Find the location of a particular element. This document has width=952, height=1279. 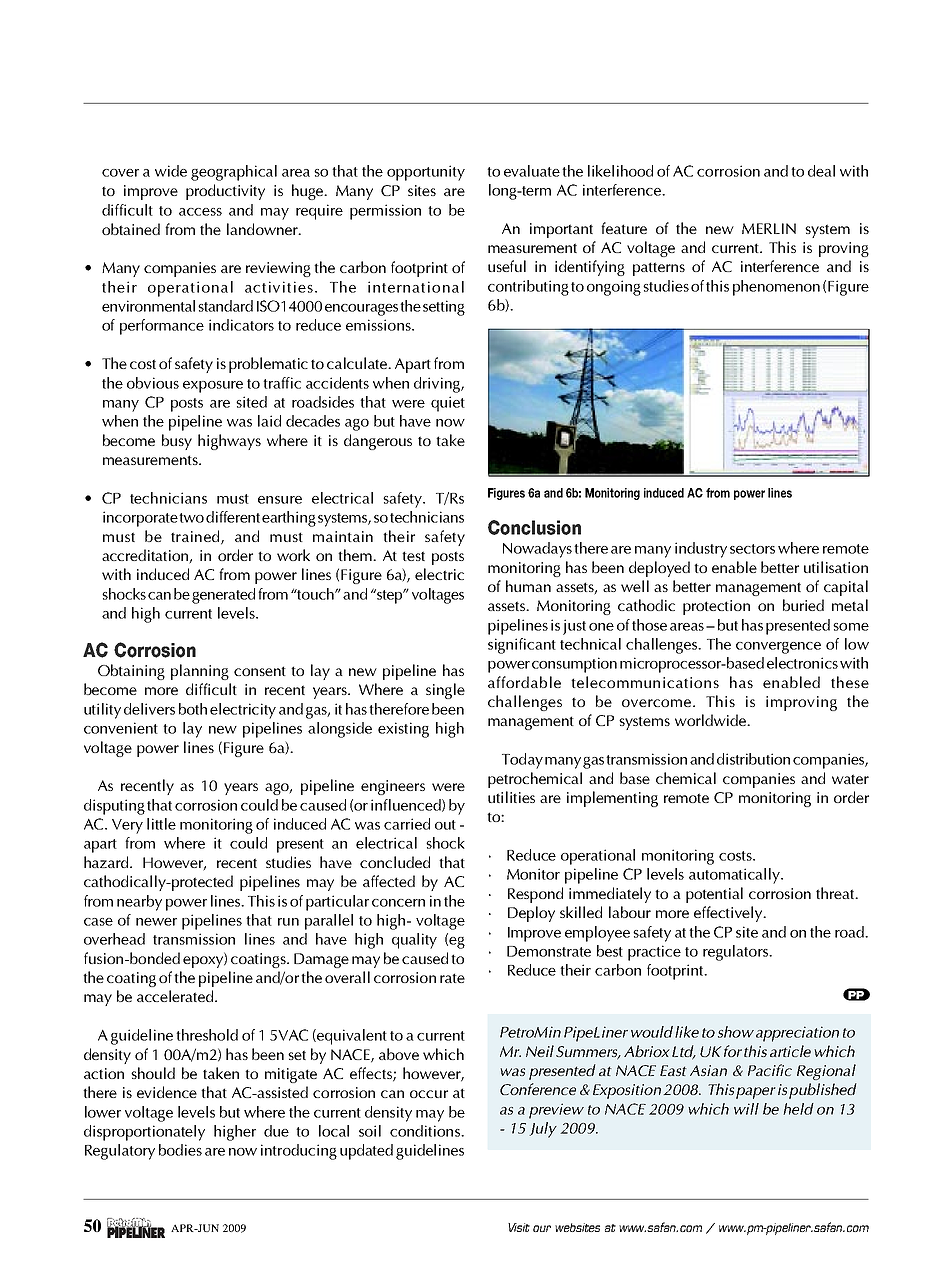

significant is located at coordinates (522, 646).
